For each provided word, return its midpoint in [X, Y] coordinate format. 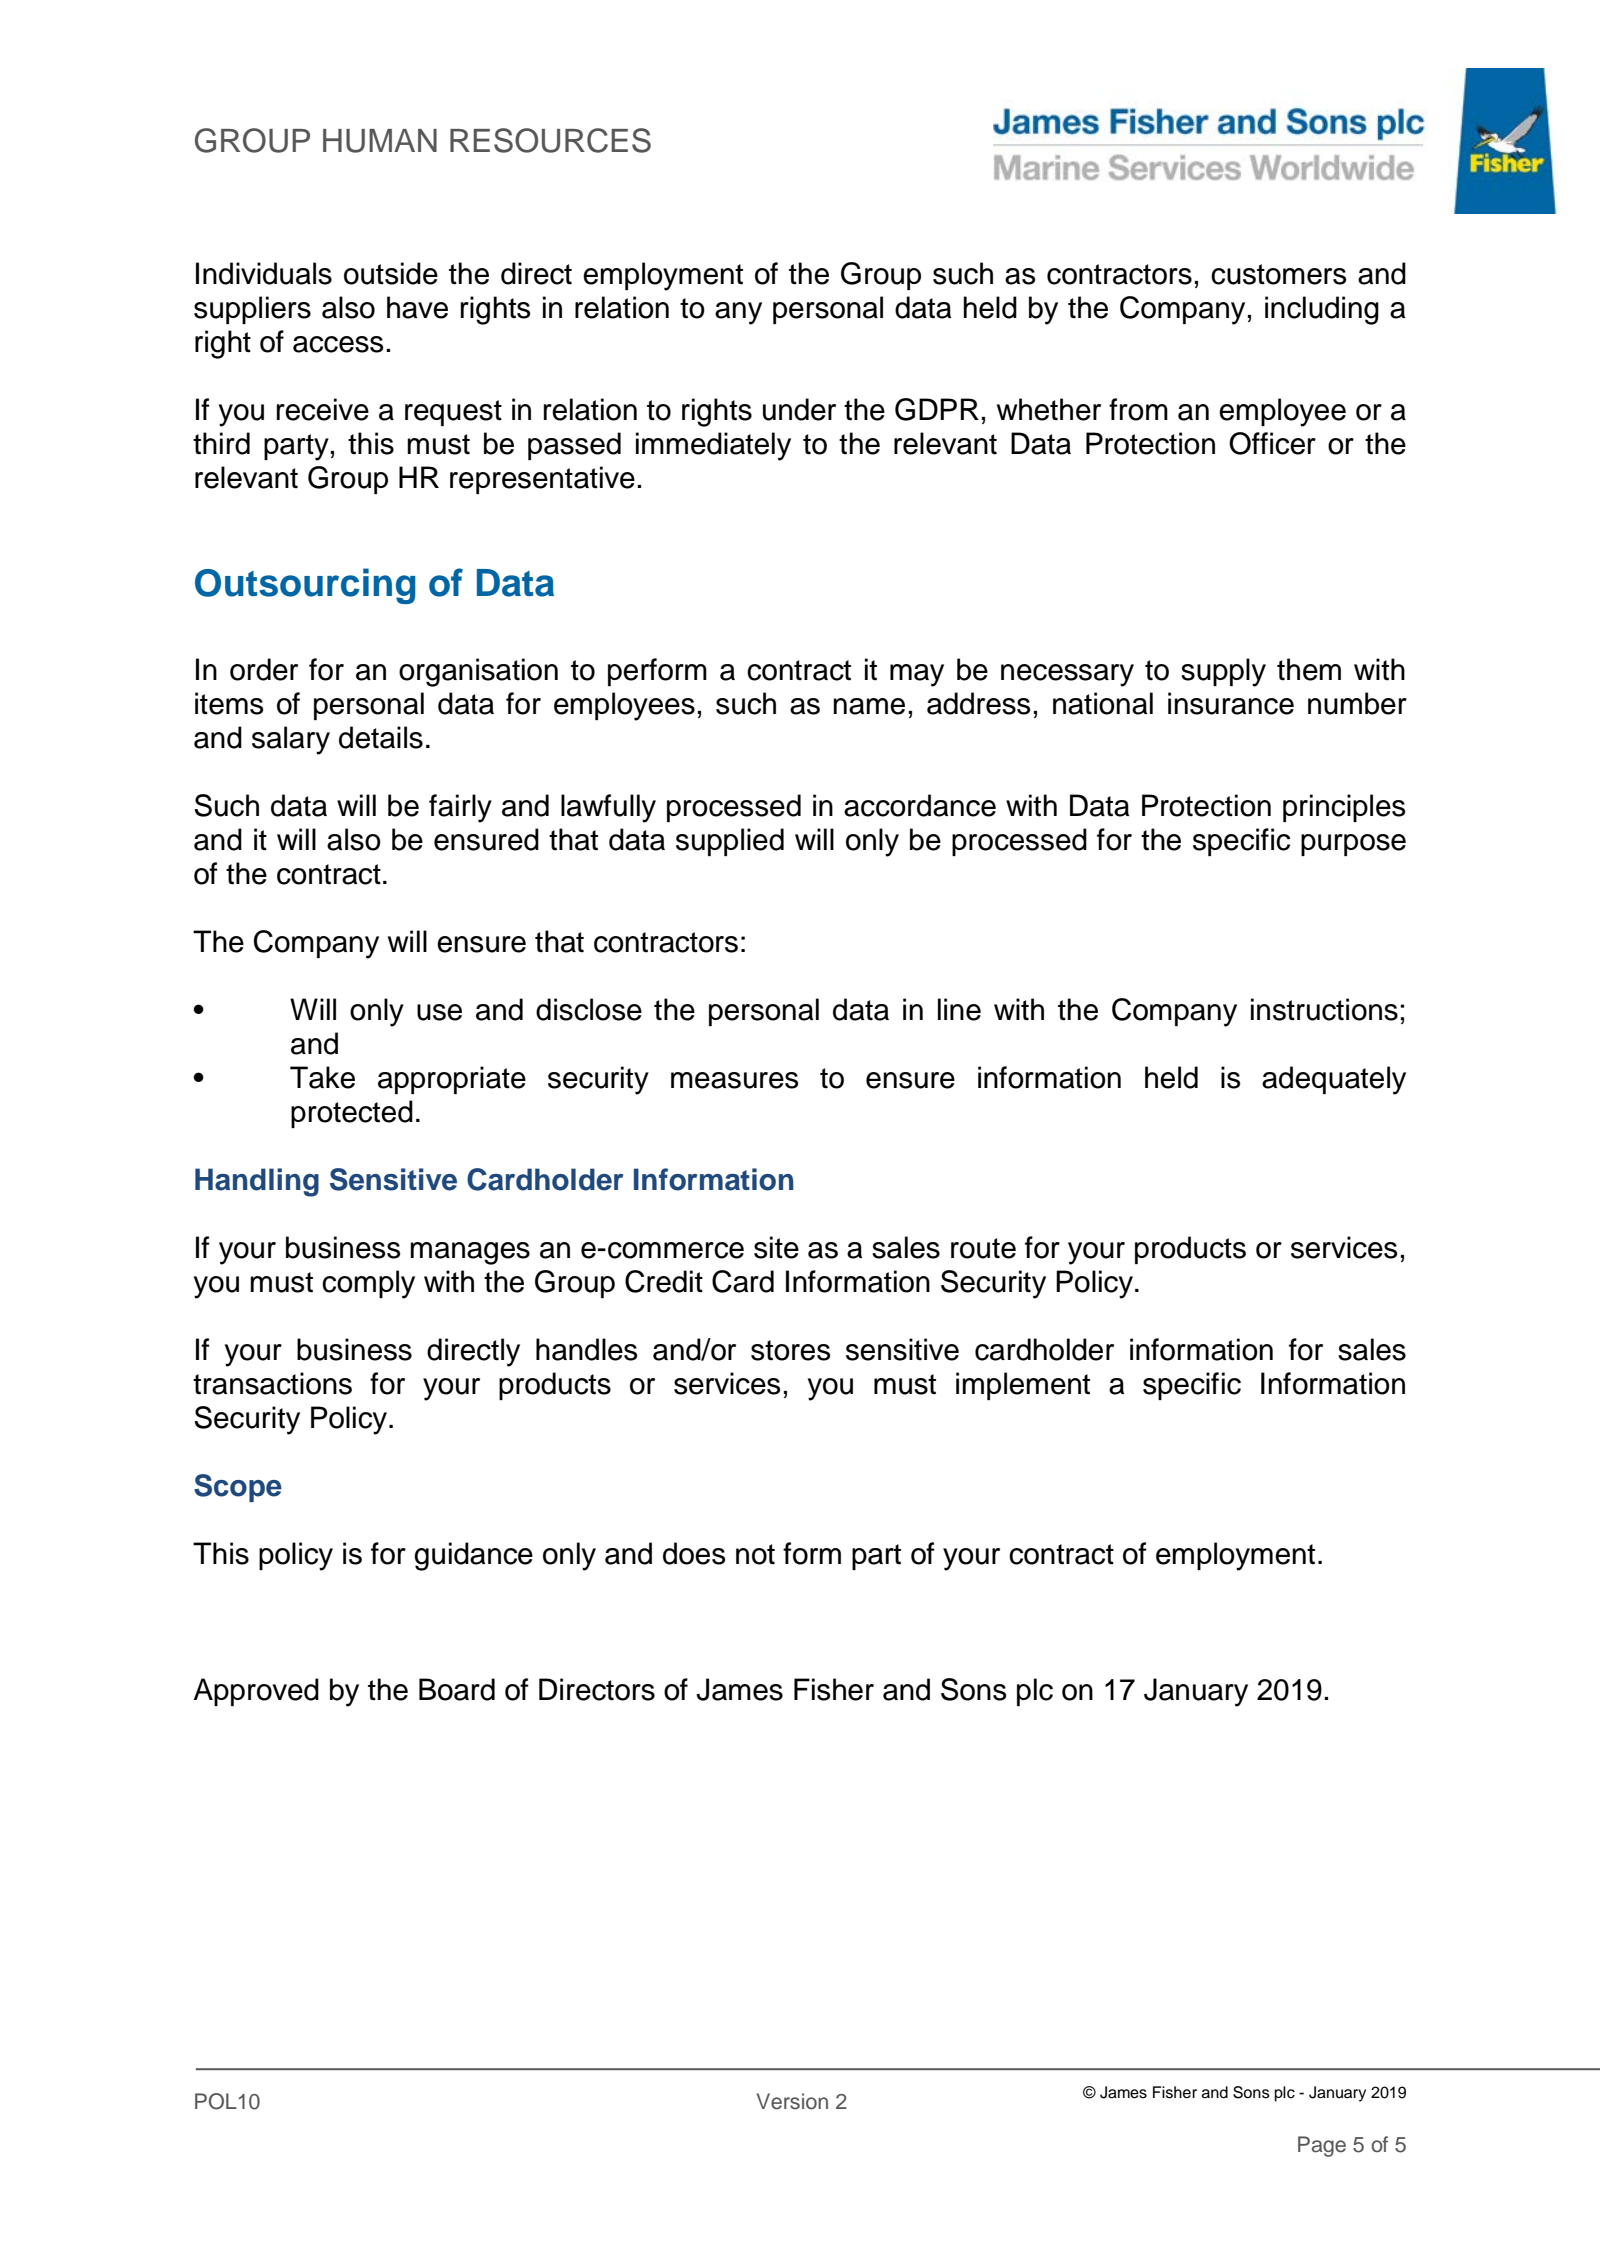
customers [1279, 274]
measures [735, 1080]
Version [792, 2101]
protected [352, 1114]
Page [1322, 2146]
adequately [1334, 1080]
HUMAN [380, 141]
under [799, 409]
